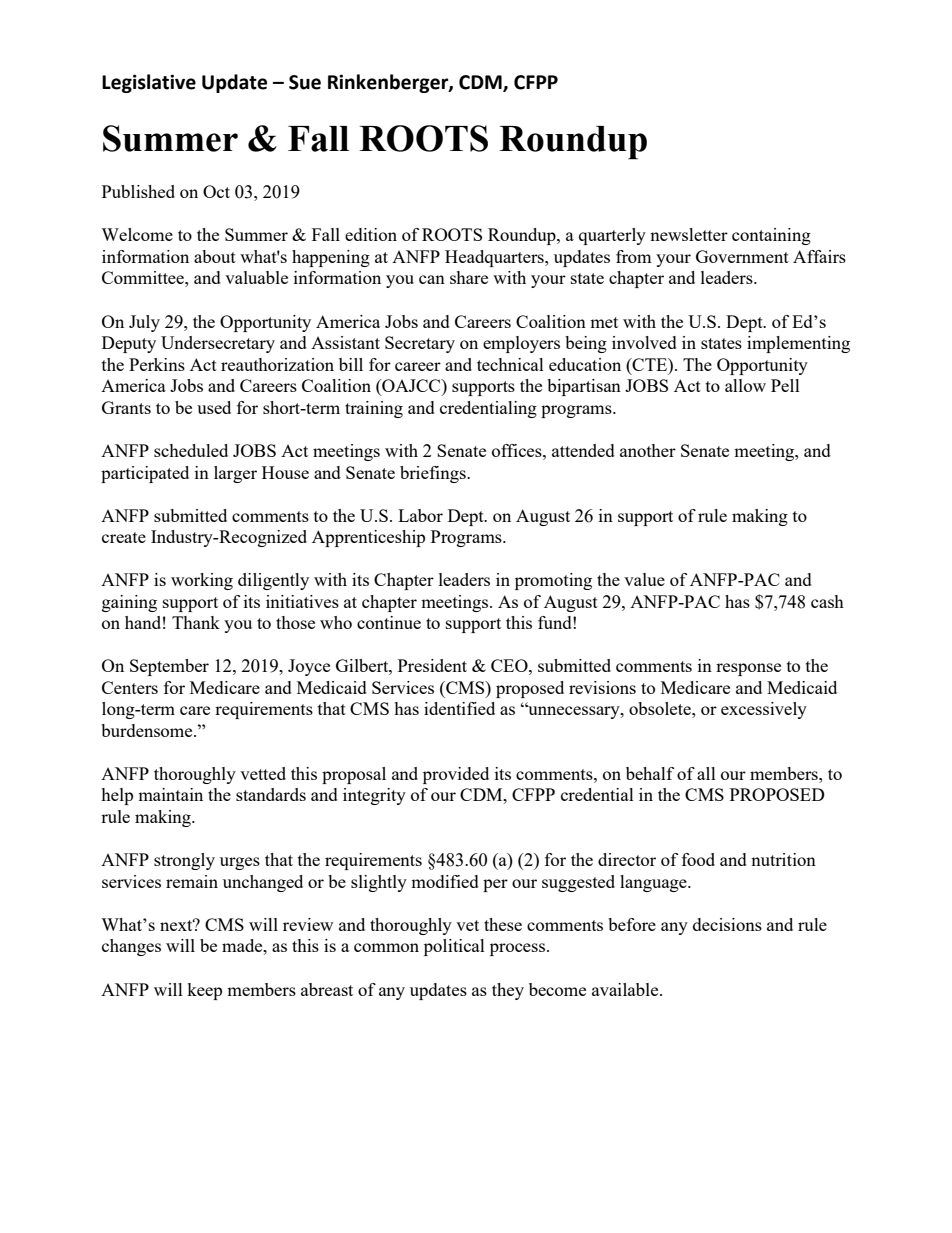  What do you see at coordinates (454, 947) in the screenshot?
I see `political` at bounding box center [454, 947].
